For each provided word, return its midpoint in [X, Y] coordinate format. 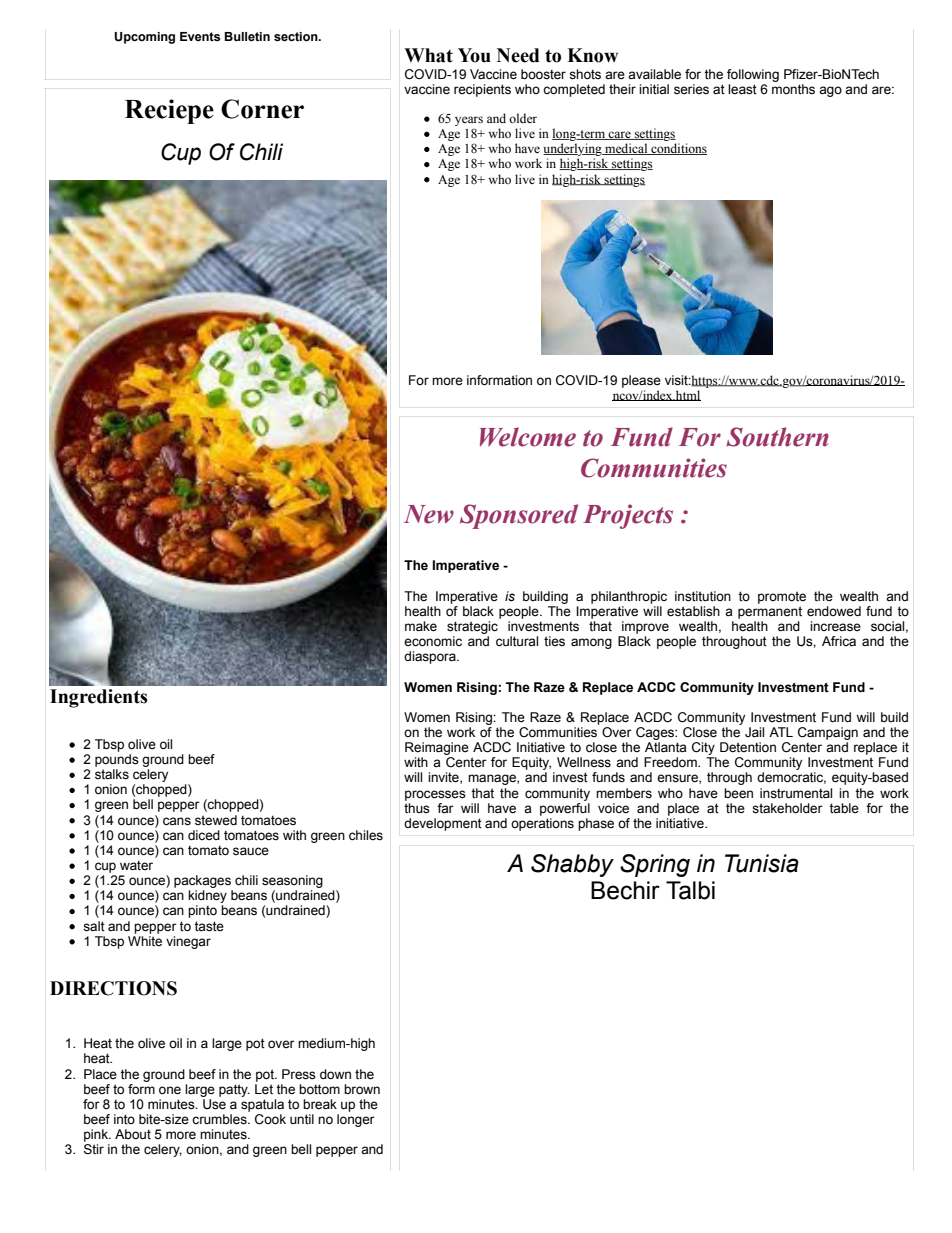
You [474, 55]
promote [782, 597]
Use [214, 1104]
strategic [472, 627]
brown [362, 1089]
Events [200, 36]
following [753, 75]
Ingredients [99, 698]
